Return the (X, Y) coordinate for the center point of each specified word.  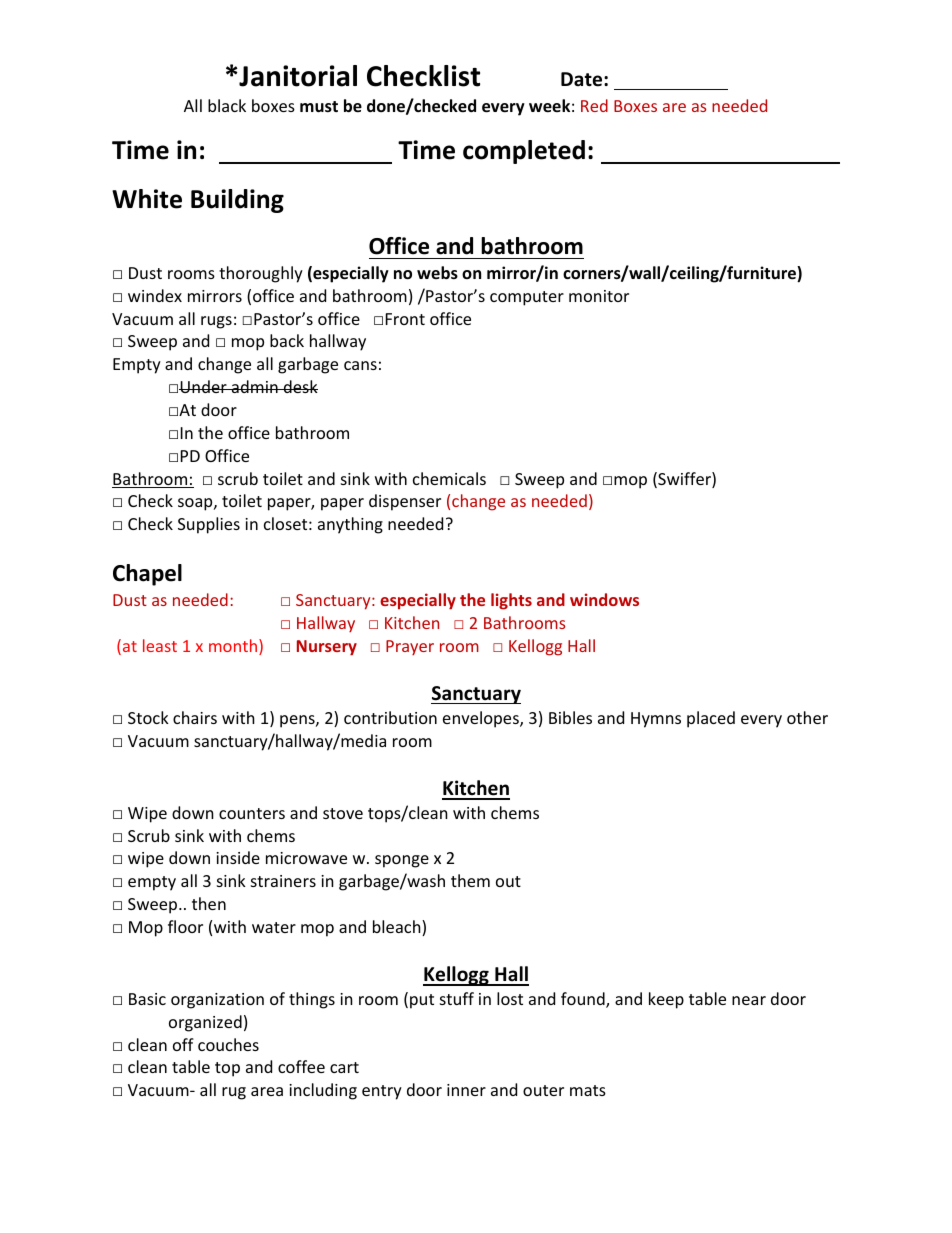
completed (524, 152)
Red (594, 105)
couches (228, 1044)
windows (604, 599)
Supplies (209, 525)
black (227, 105)
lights (511, 601)
